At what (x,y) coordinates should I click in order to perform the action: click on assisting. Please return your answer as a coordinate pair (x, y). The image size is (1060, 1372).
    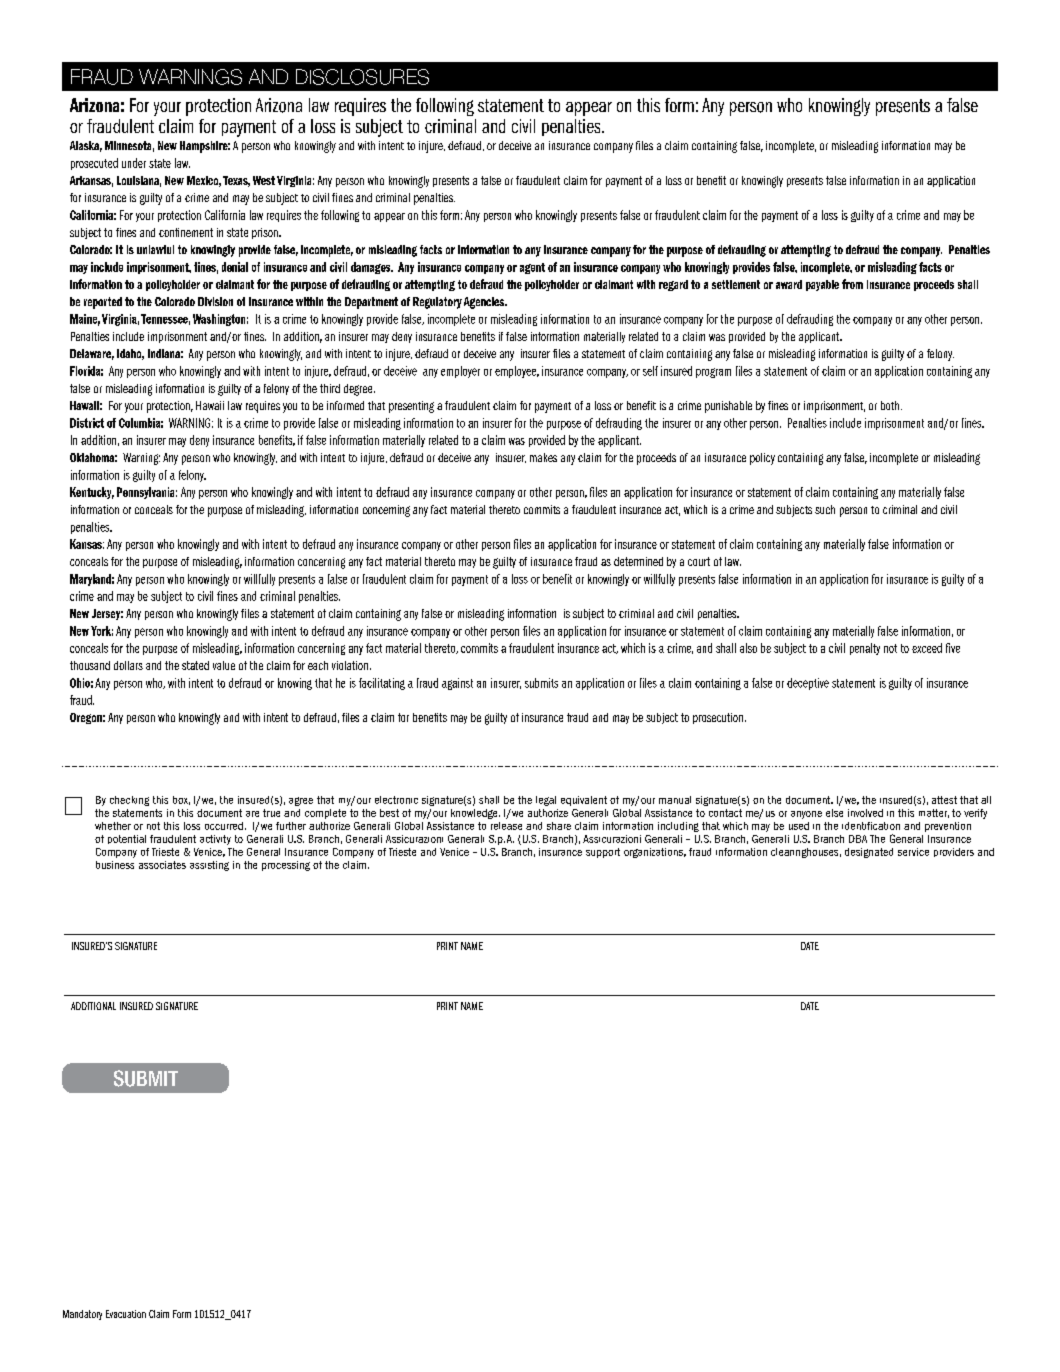
    Looking at the image, I should click on (209, 866).
